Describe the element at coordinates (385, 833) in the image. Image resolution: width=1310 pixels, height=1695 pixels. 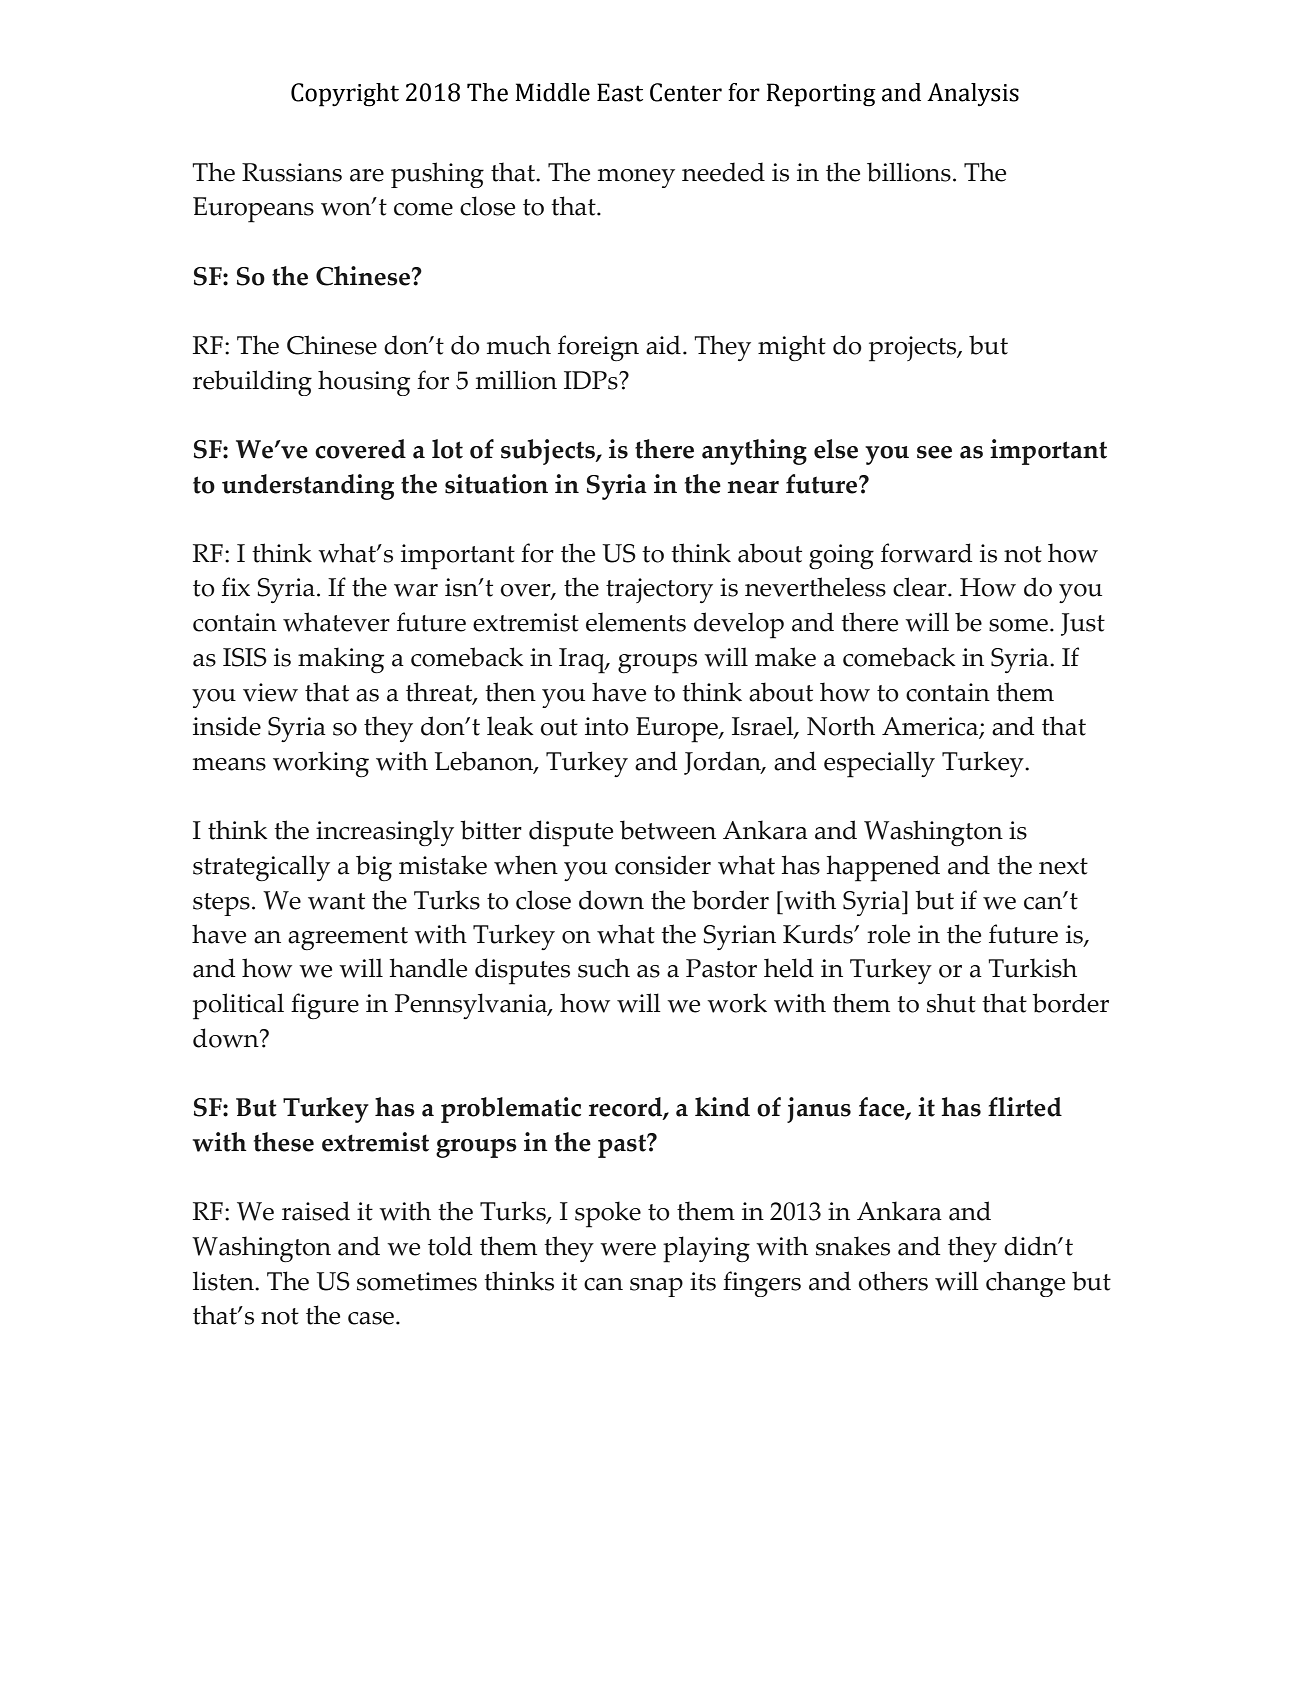
I see `increasingly` at that location.
